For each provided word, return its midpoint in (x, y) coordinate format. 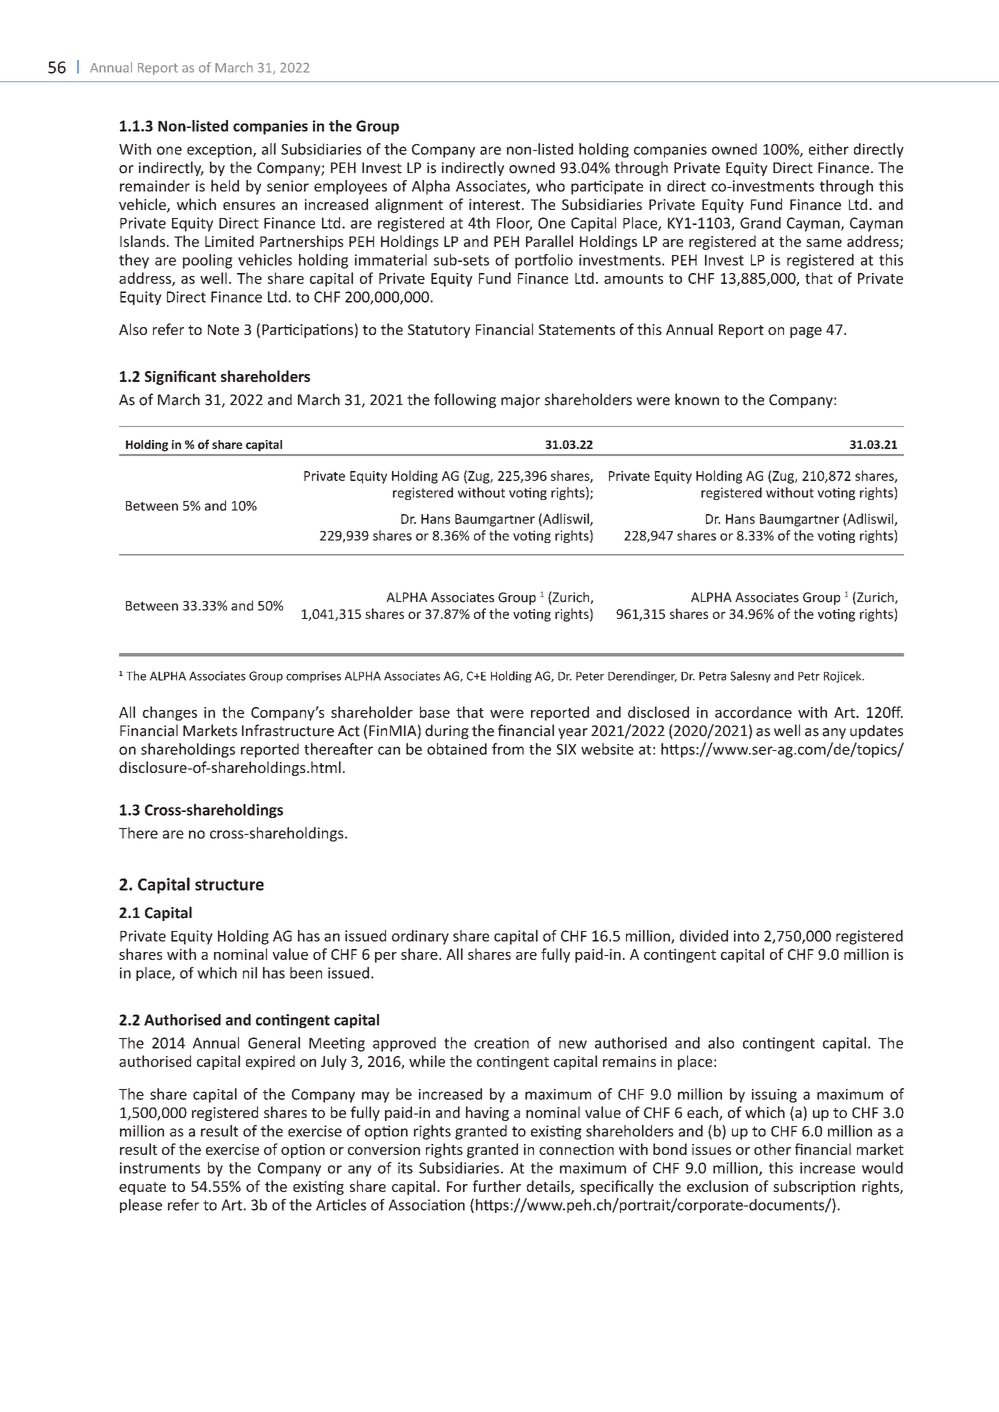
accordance (753, 712)
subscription (814, 1187)
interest (496, 204)
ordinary (420, 937)
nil (250, 973)
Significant (180, 377)
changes (170, 713)
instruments (160, 1168)
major (520, 401)
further (497, 1186)
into (746, 936)
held (225, 186)
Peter (590, 676)
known (697, 399)
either (829, 149)
